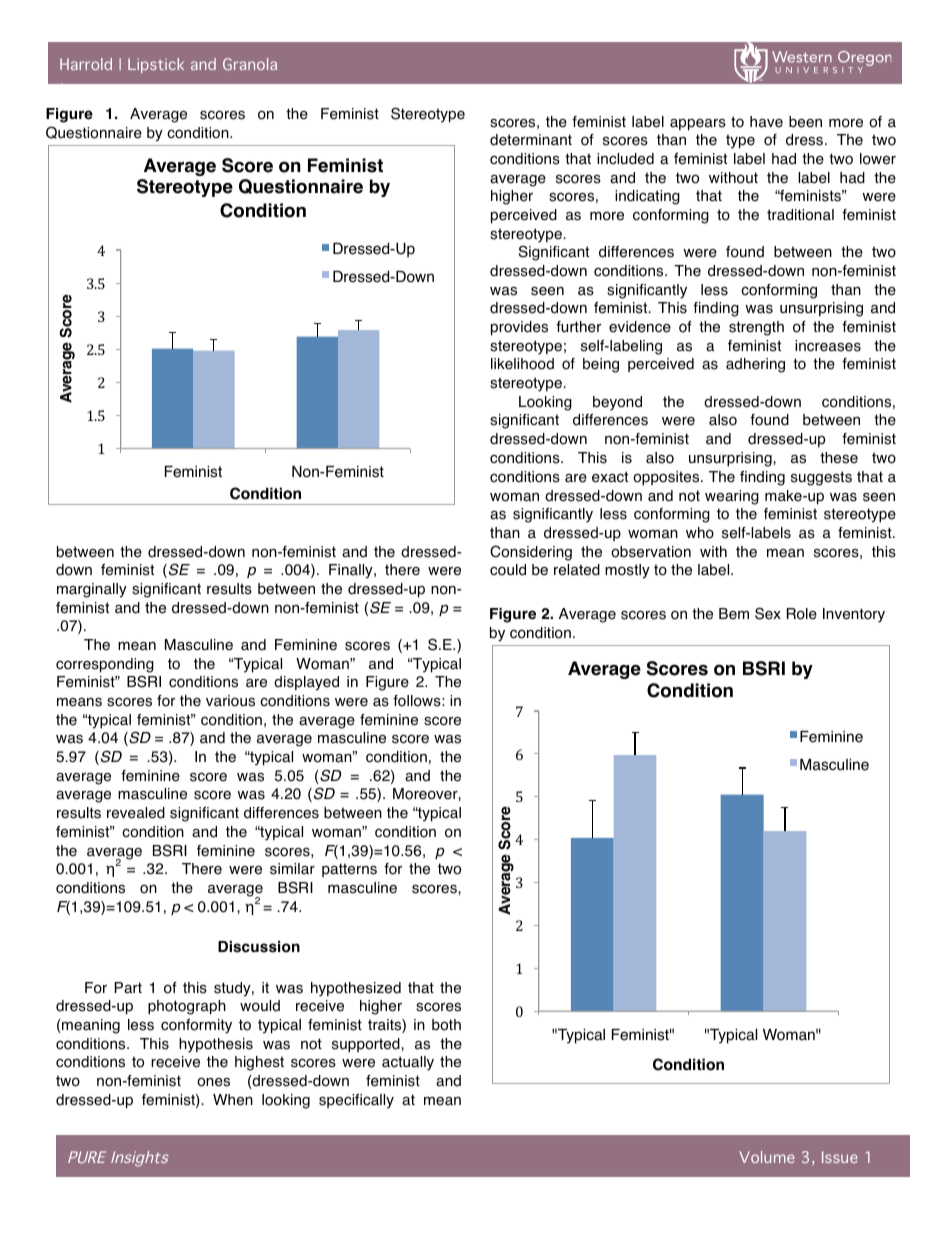  What do you see at coordinates (92, 590) in the screenshot?
I see `marginally` at bounding box center [92, 590].
